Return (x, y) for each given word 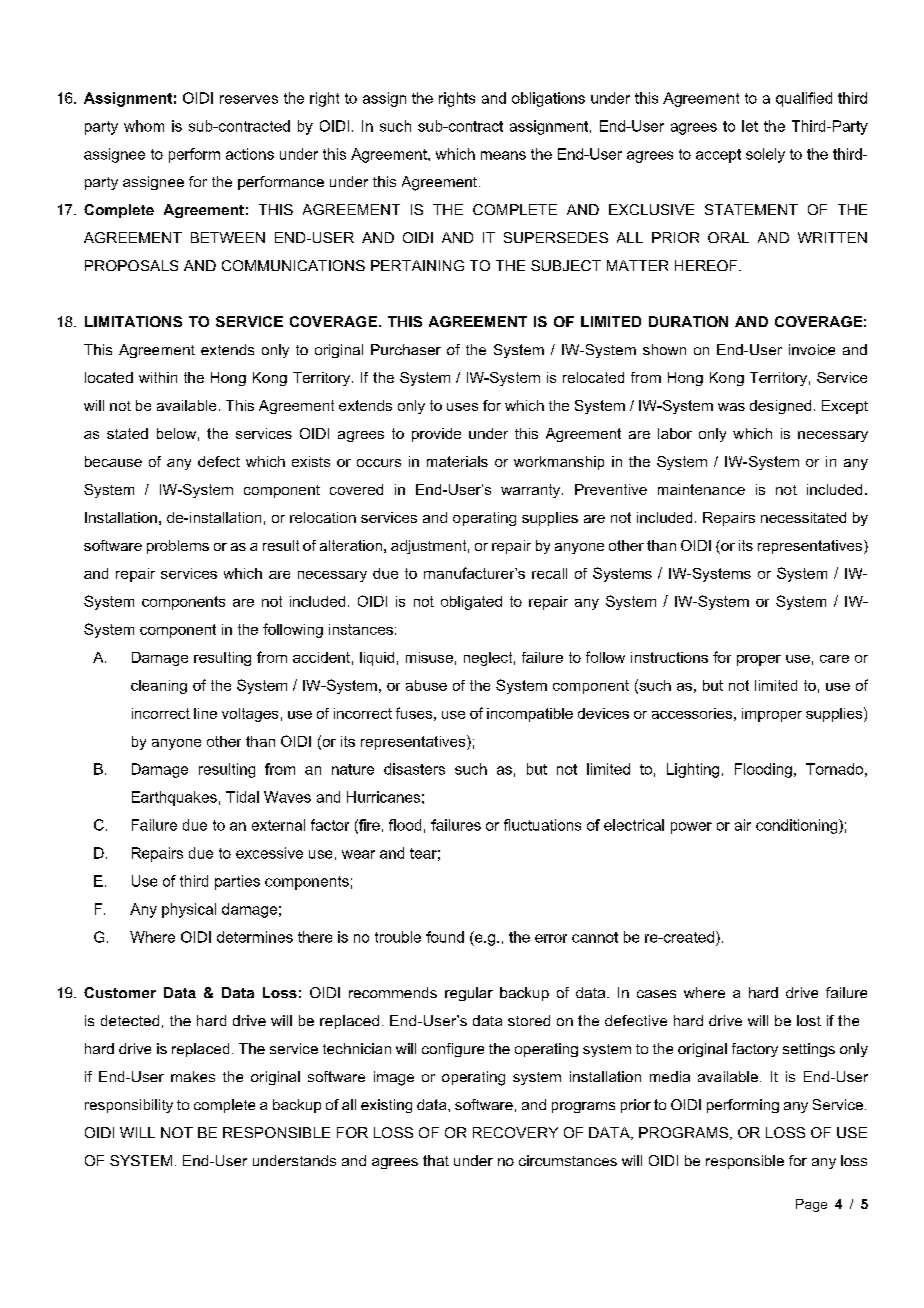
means (503, 155)
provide (436, 435)
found (445, 937)
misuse (429, 657)
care (834, 659)
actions (250, 154)
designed (780, 407)
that (436, 1160)
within (158, 377)
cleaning (159, 687)
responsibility (129, 1106)
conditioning (798, 826)
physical (189, 910)
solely (765, 155)
